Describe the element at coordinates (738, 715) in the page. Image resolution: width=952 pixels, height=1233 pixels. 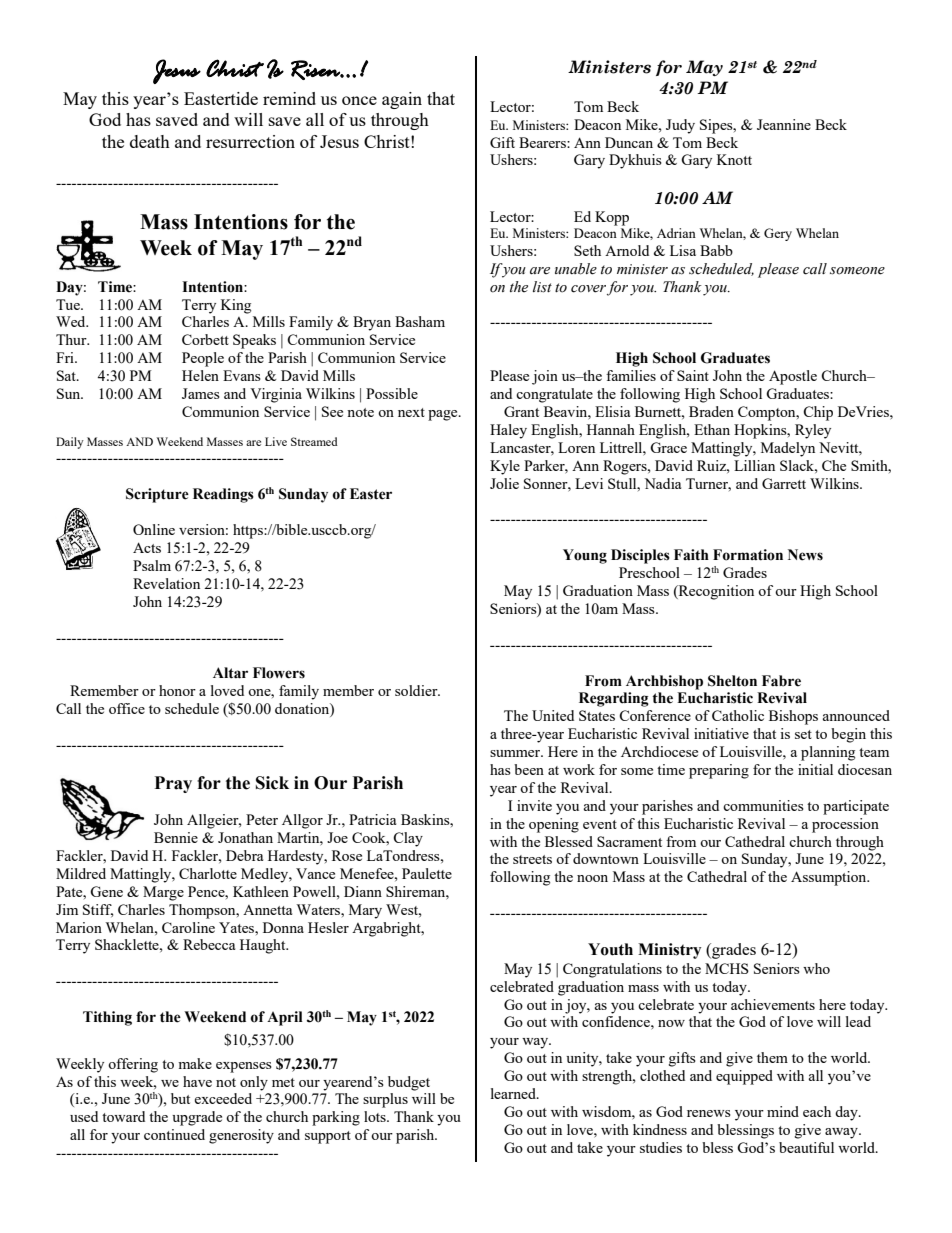
I see `Catholic` at that location.
